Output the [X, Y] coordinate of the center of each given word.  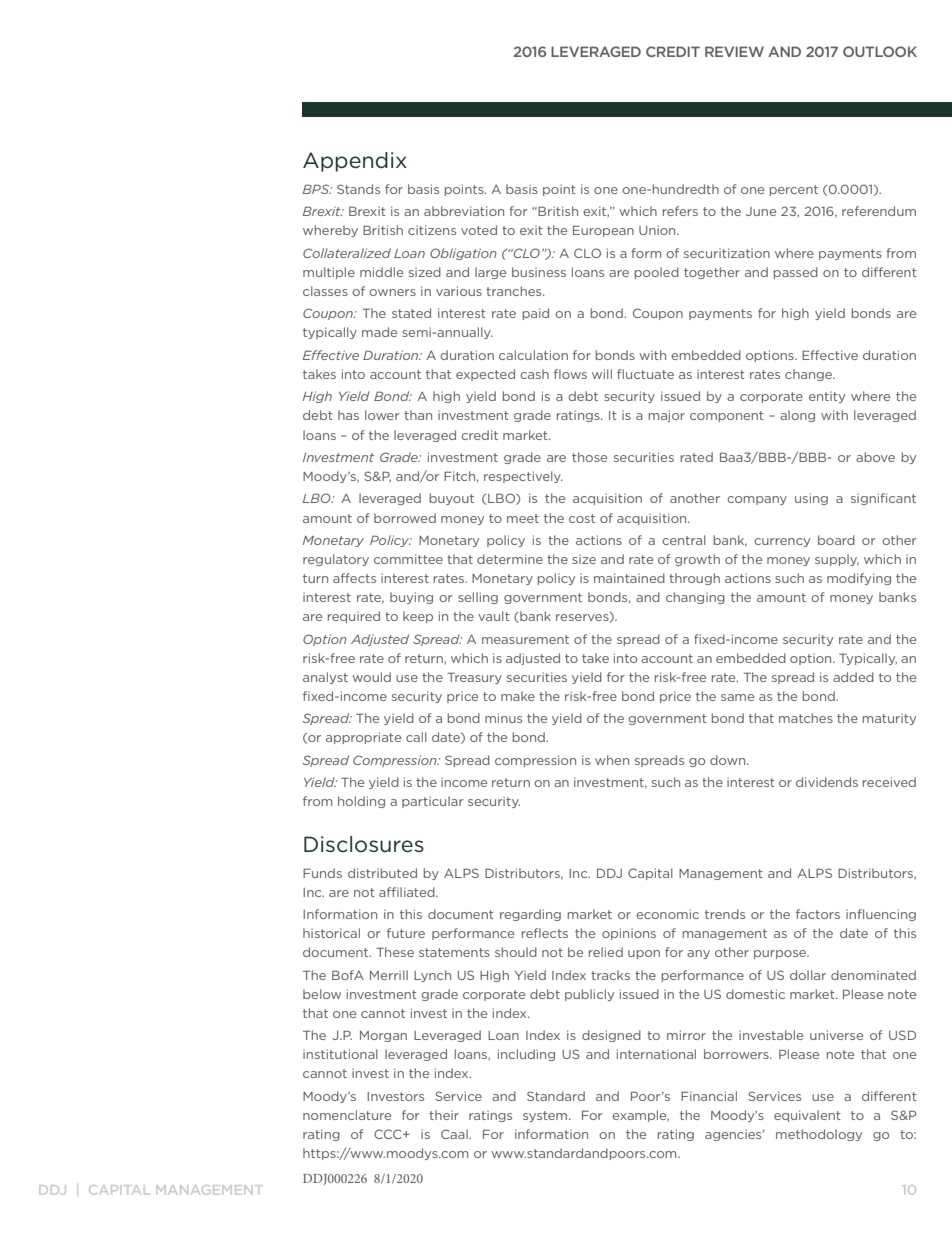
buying [411, 598]
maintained [629, 578]
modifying [859, 579]
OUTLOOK [880, 51]
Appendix [355, 162]
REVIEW [734, 51]
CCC [389, 1134]
